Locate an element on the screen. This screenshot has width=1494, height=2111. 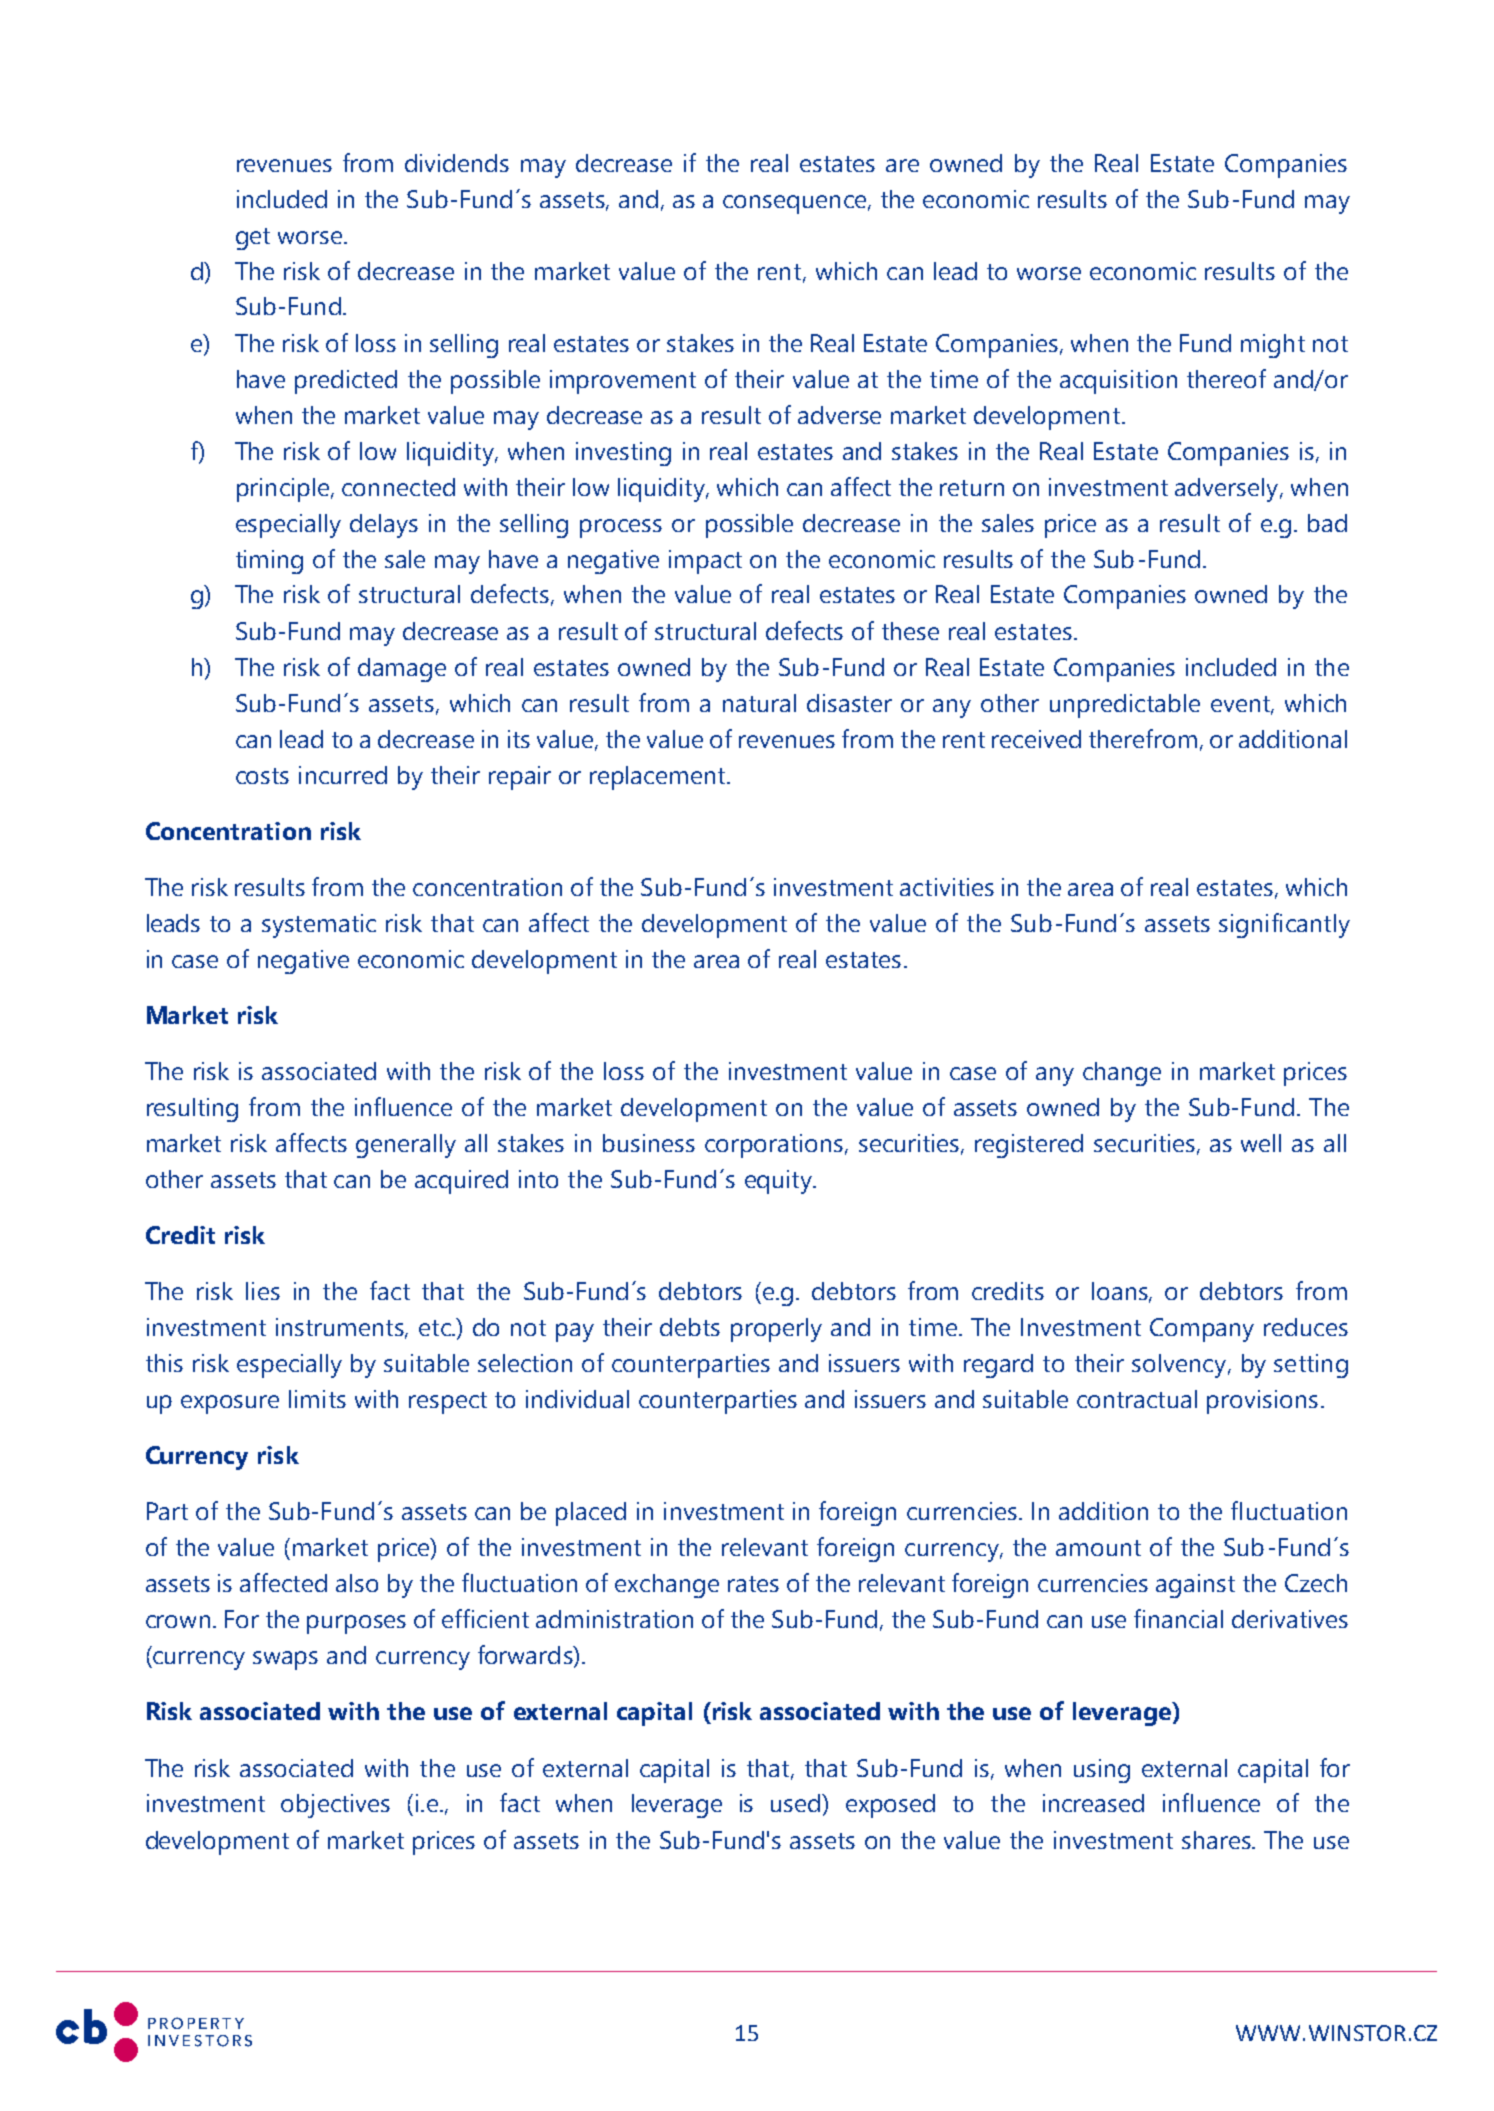
might is located at coordinates (1273, 346).
